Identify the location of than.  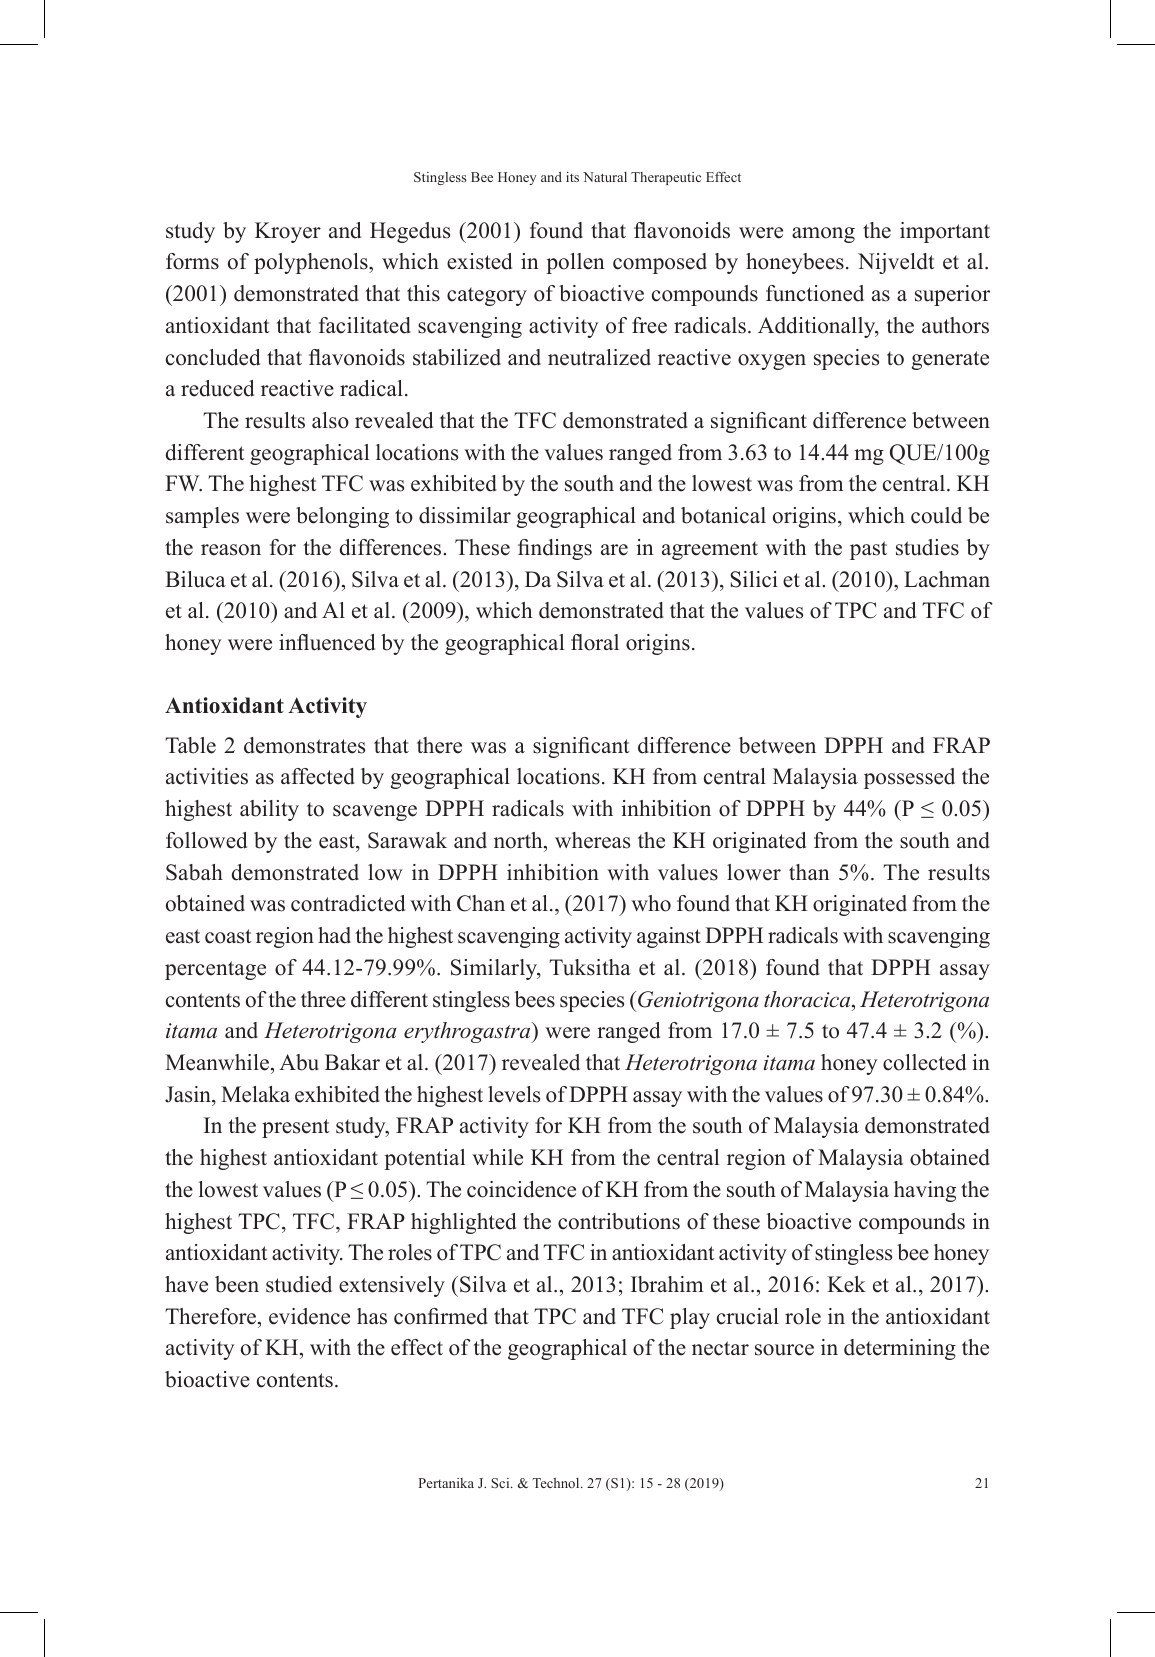
(809, 872).
